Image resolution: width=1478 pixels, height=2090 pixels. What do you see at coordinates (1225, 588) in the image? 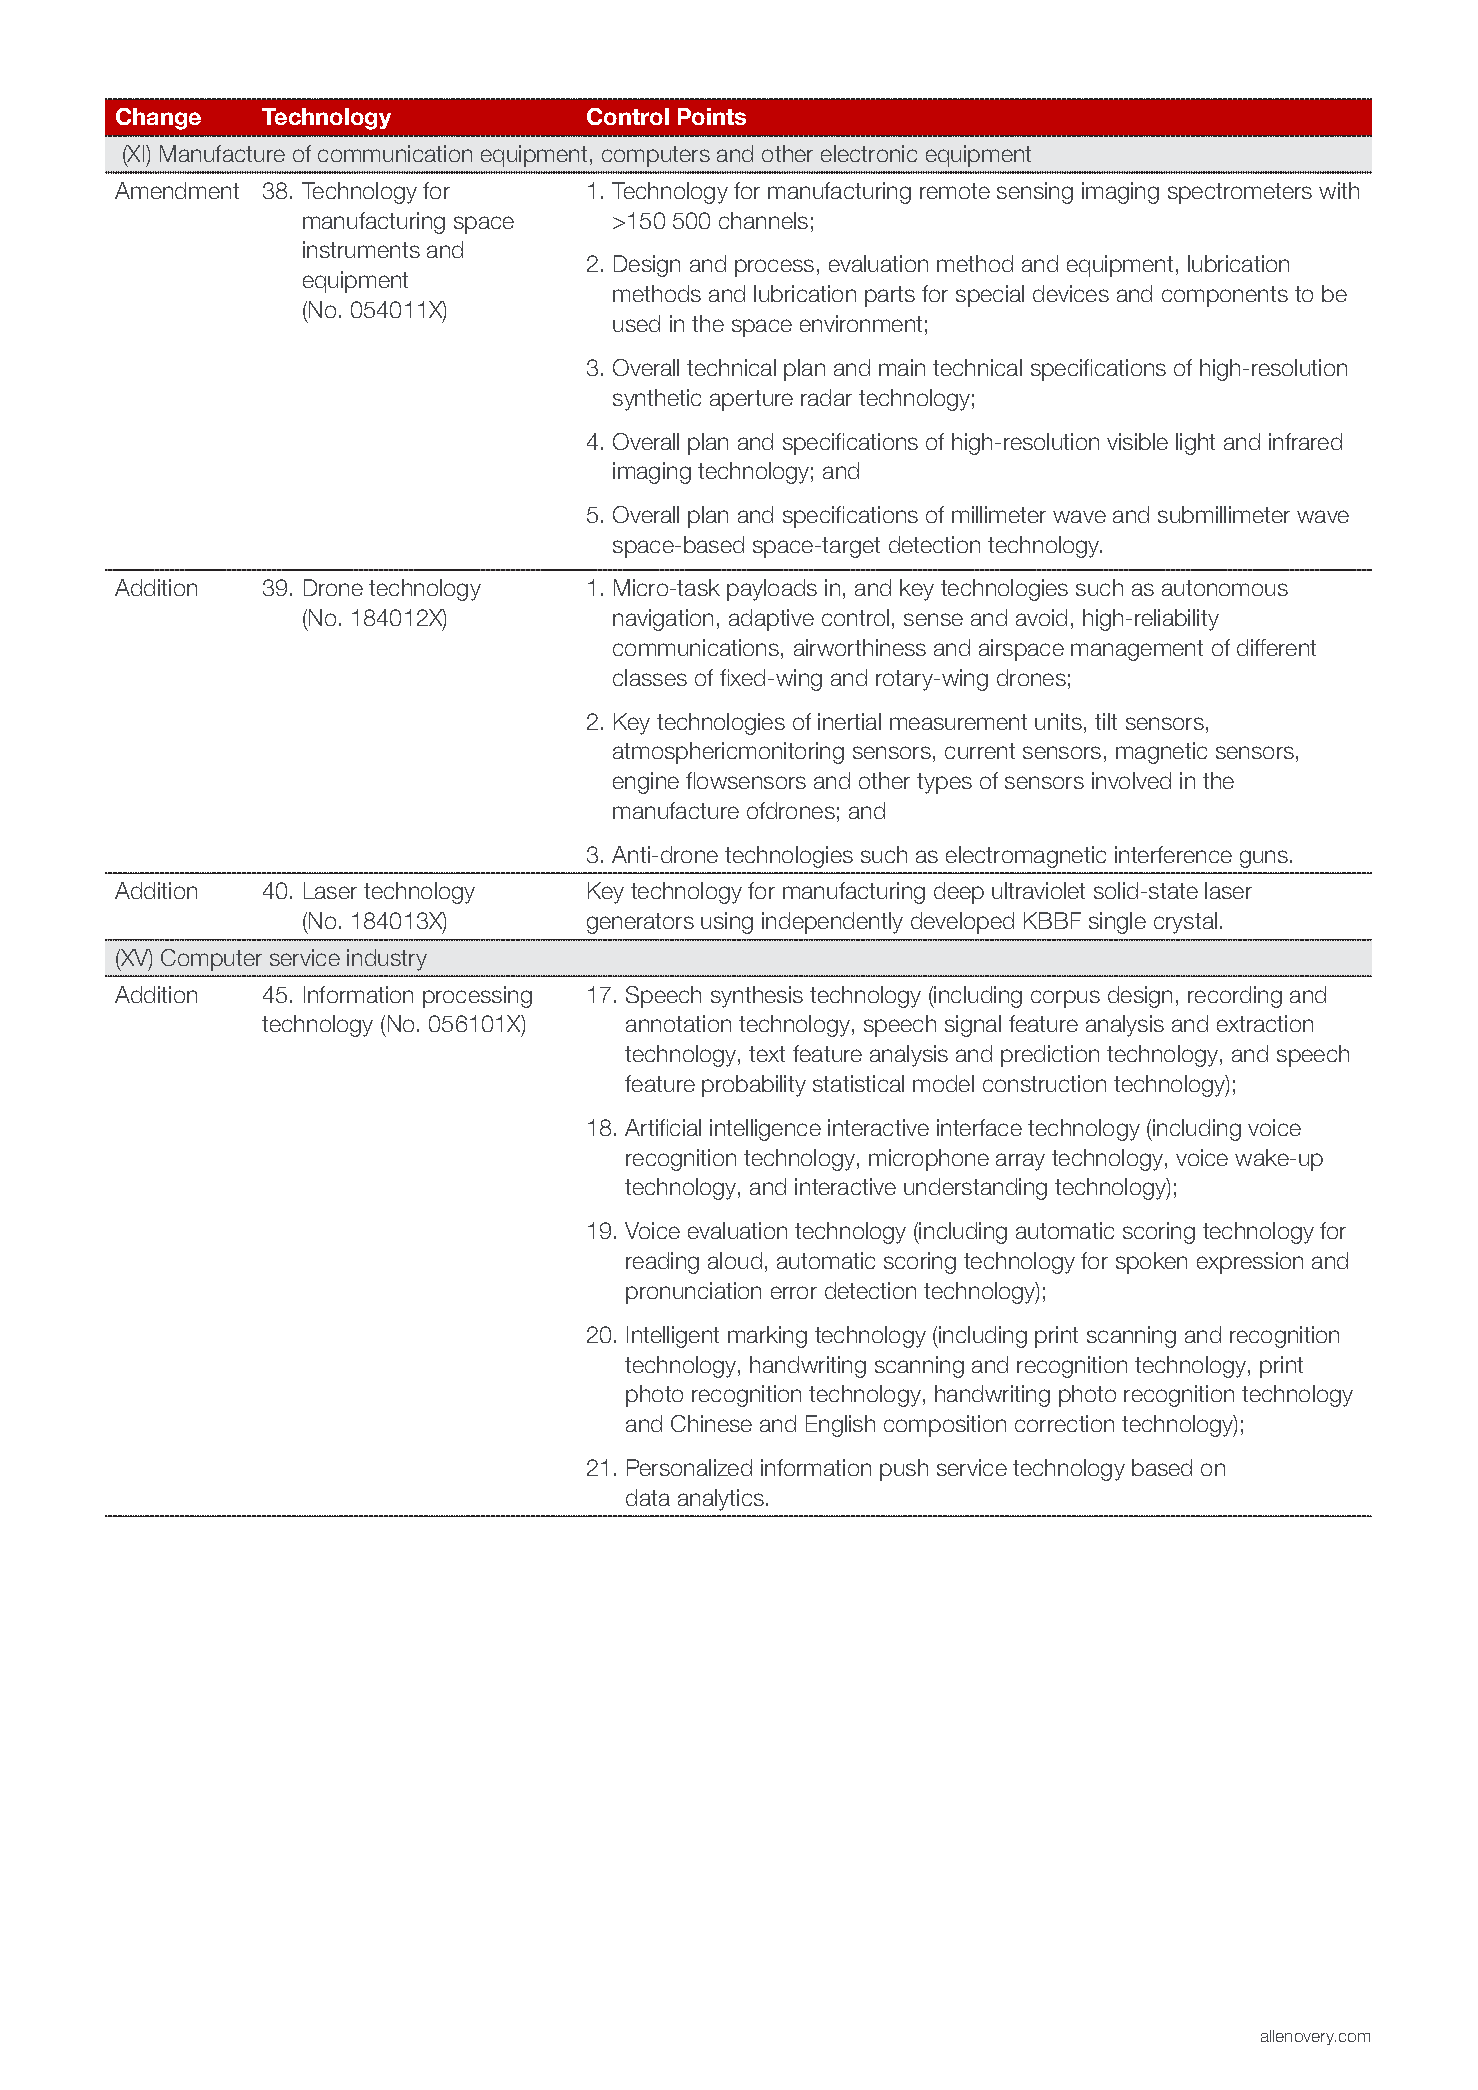
I see `autonomous` at bounding box center [1225, 588].
